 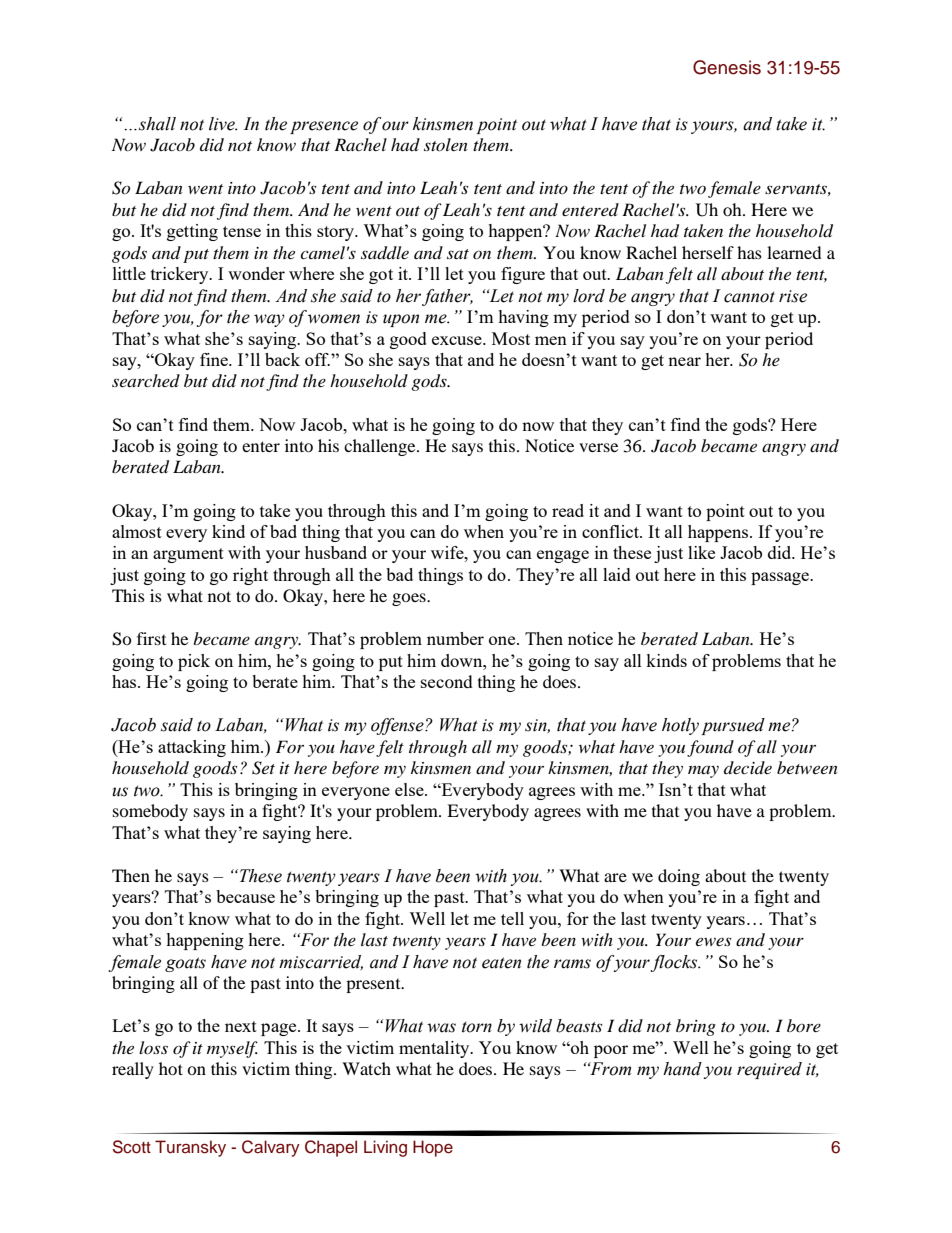 What do you see at coordinates (749, 297) in the screenshot?
I see `cannot` at bounding box center [749, 297].
